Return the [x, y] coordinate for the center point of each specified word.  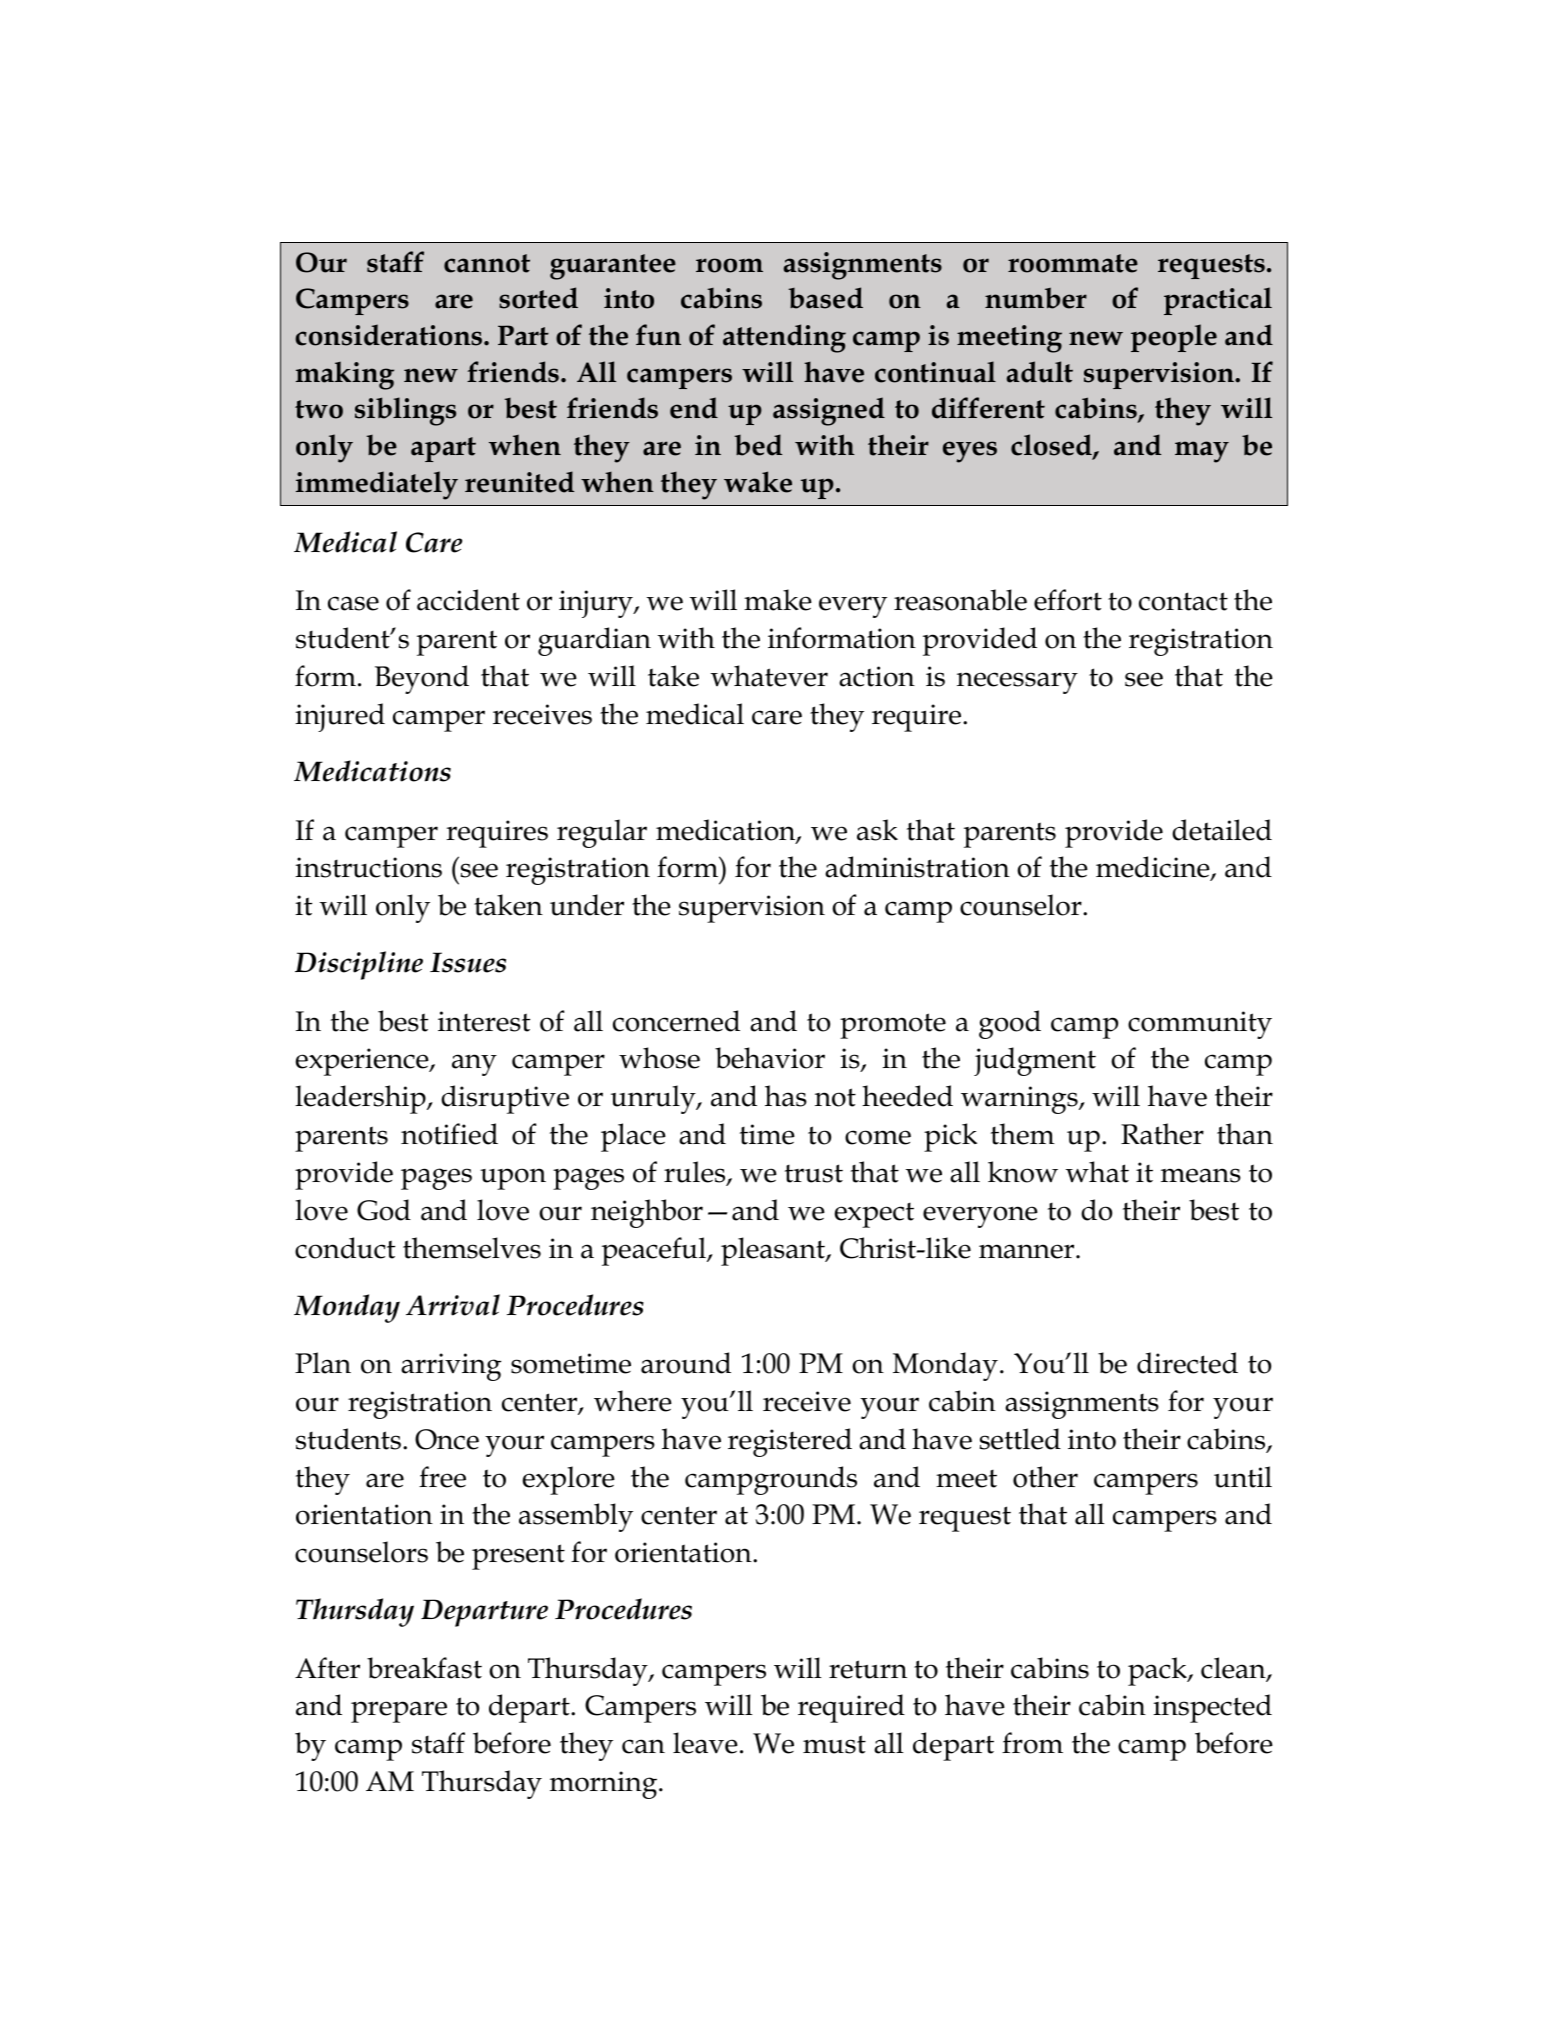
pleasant [774, 1251]
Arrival [453, 1305]
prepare [399, 1712]
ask [877, 830]
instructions [368, 867]
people [1174, 338]
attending [784, 338]
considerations [390, 335]
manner [1028, 1251]
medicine [1154, 868]
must [834, 1744]
